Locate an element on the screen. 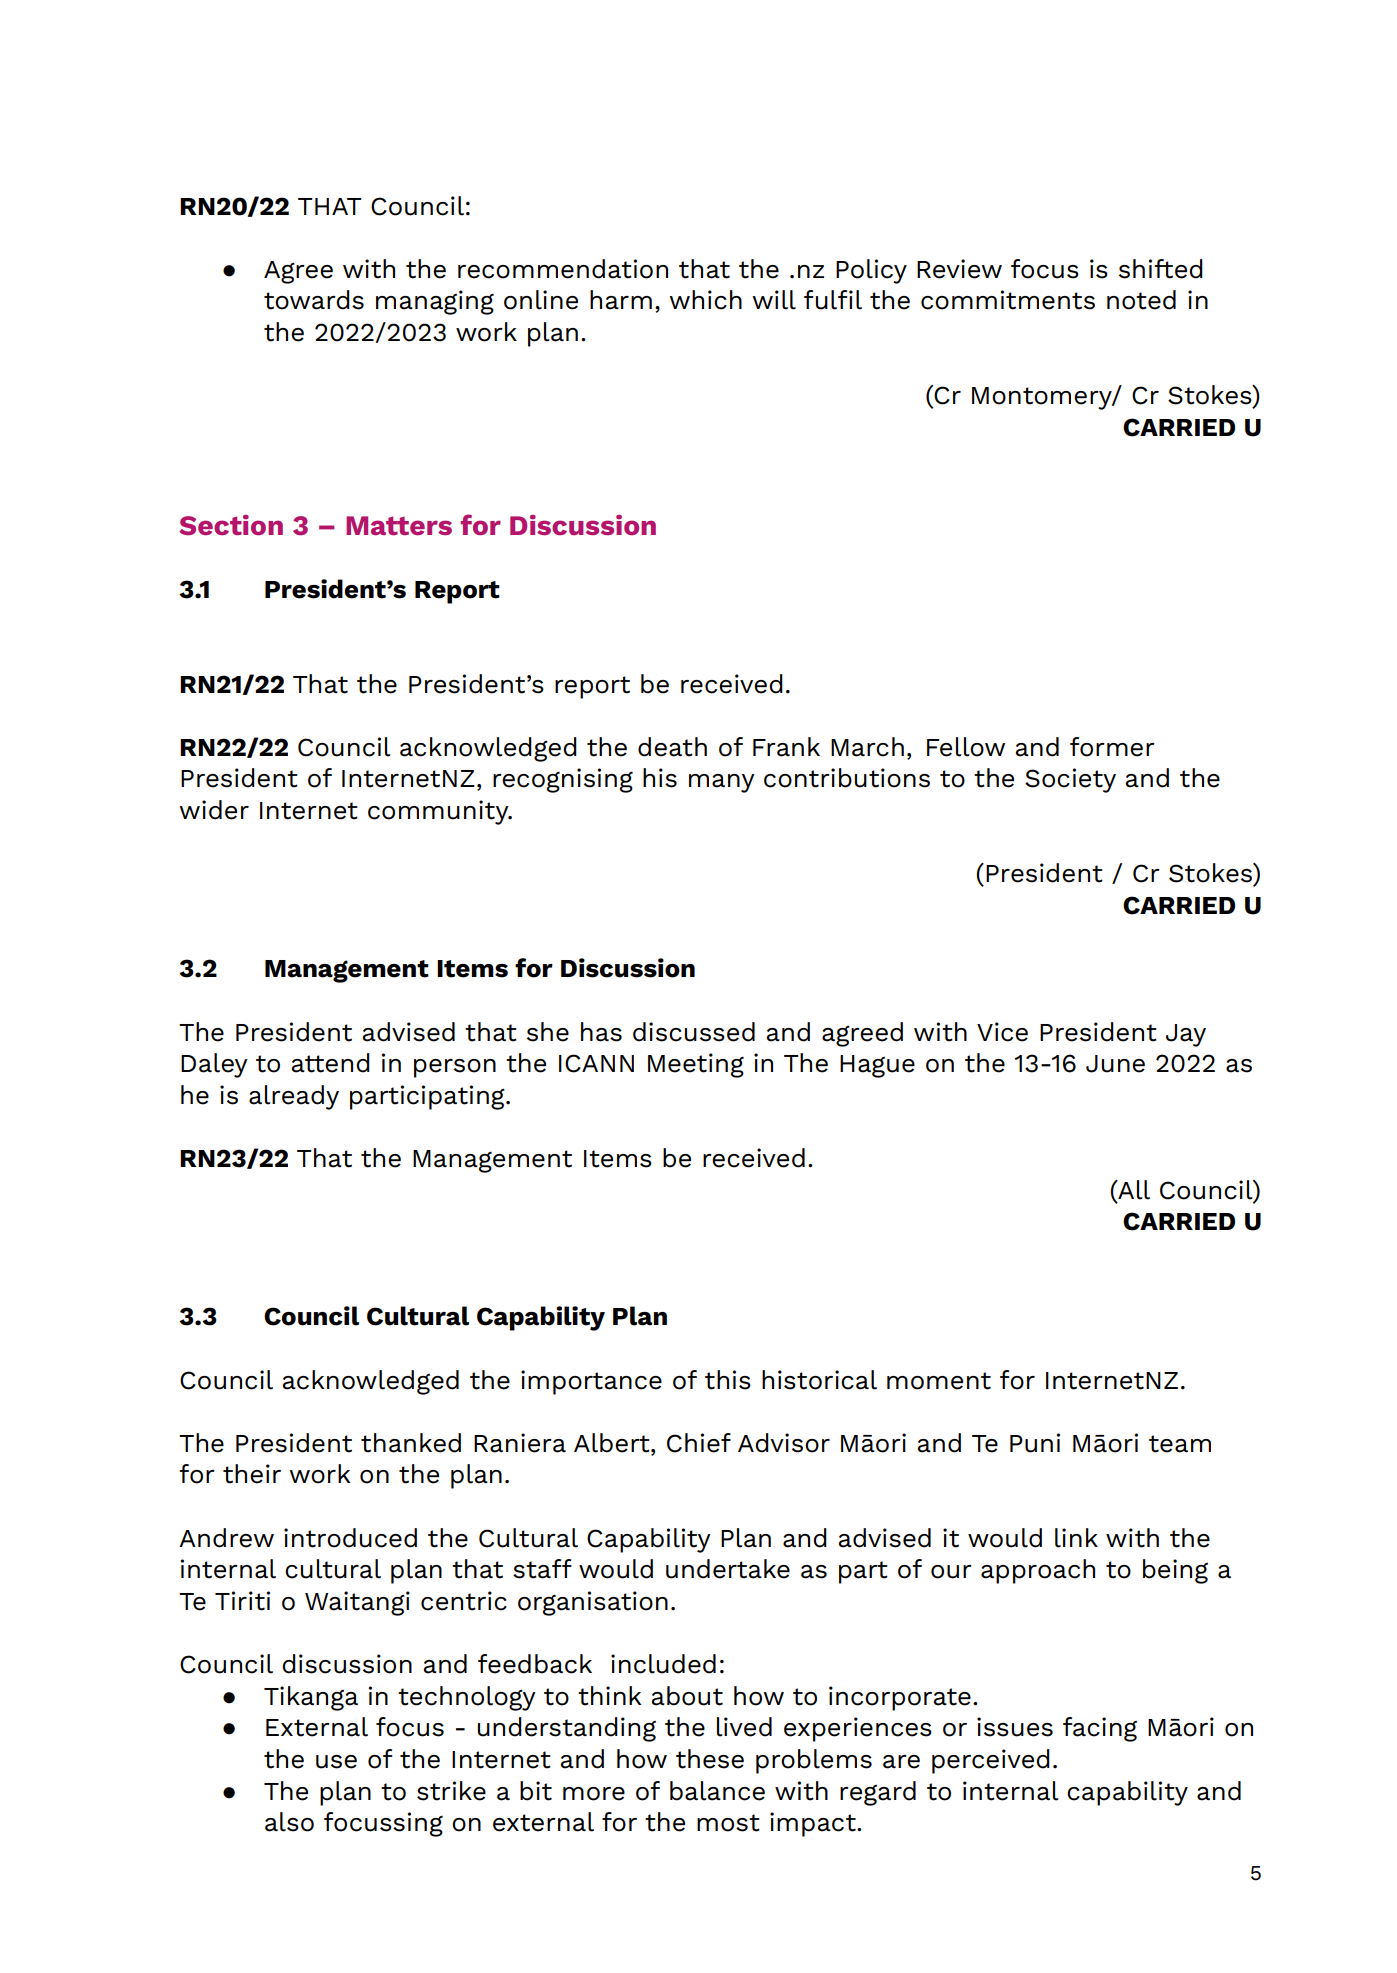  All is located at coordinates (1133, 1190).
